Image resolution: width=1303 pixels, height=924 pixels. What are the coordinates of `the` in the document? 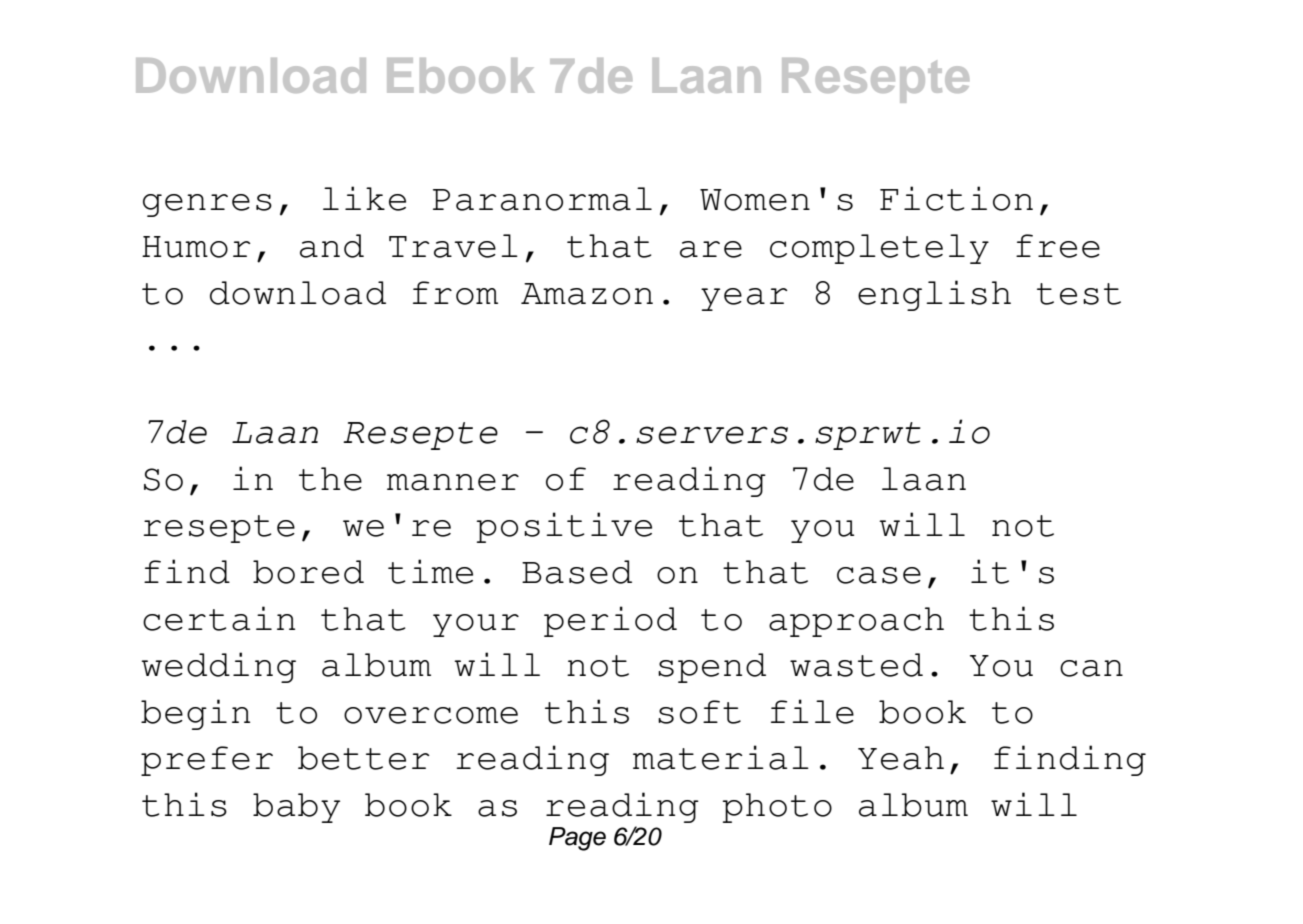 It's located at (330, 479).
